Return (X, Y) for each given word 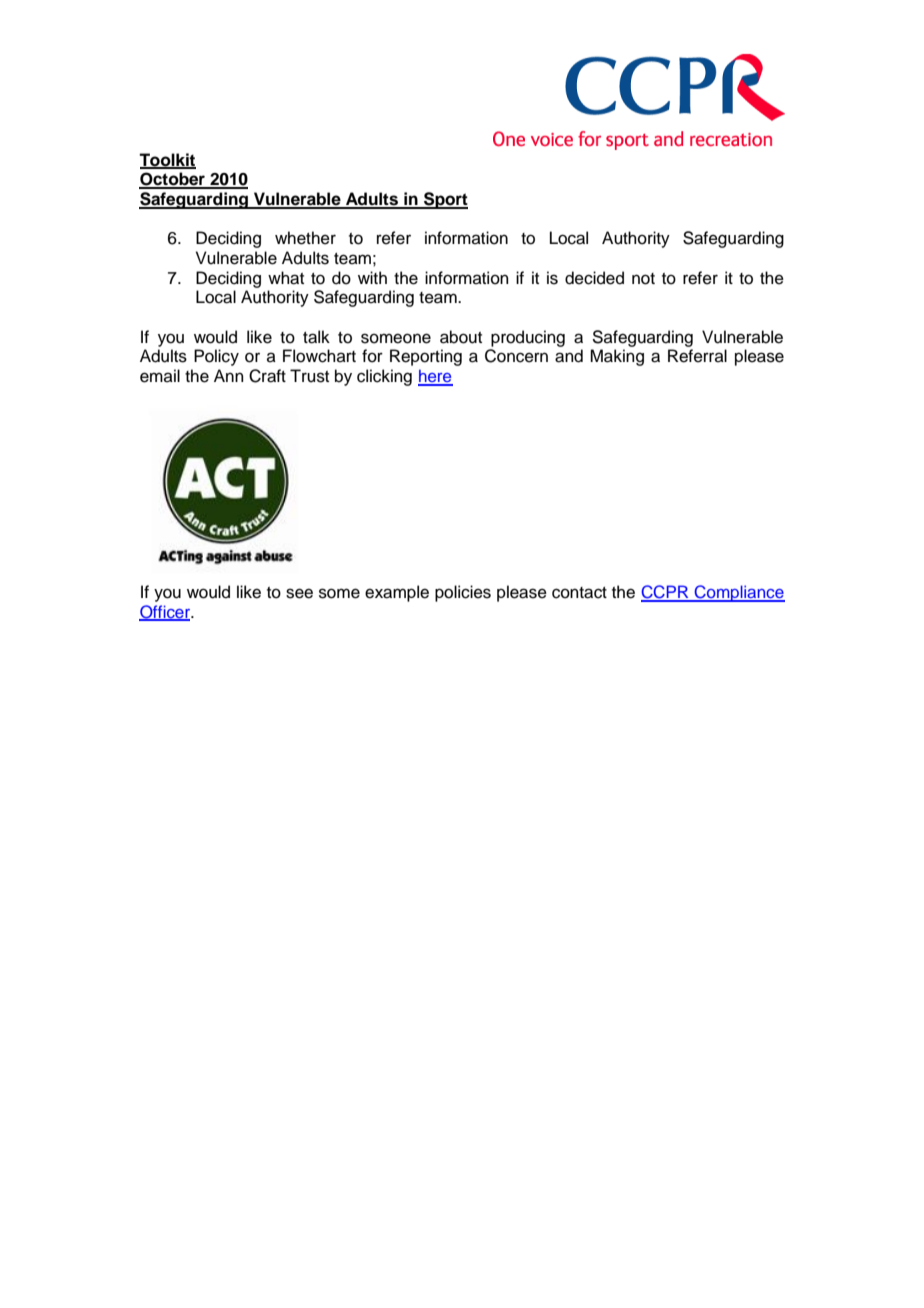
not (643, 279)
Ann (229, 375)
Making (617, 357)
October (173, 180)
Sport (445, 200)
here (435, 377)
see (299, 593)
